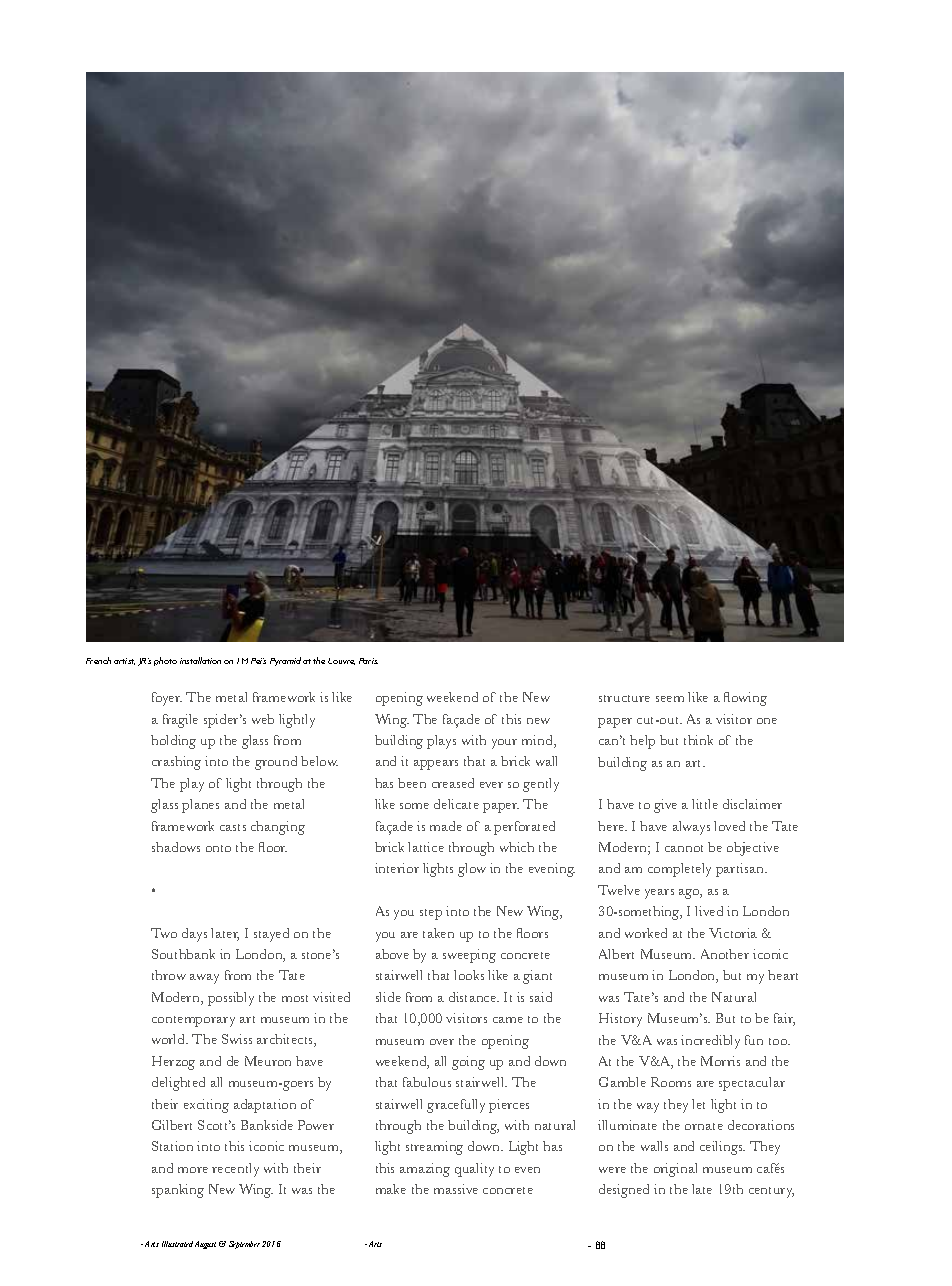  I want to click on Paris, so click(368, 661).
